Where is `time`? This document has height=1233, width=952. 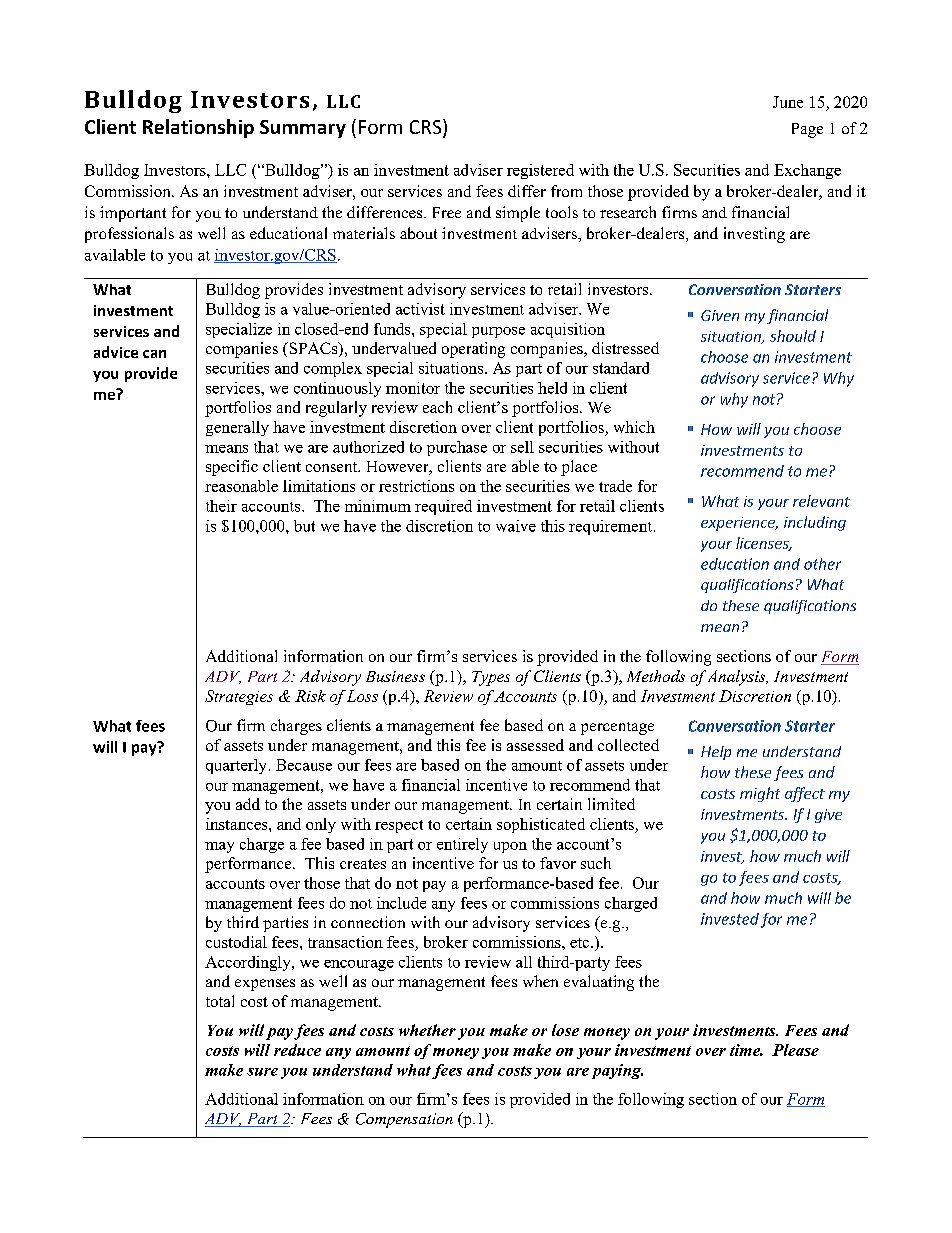
time is located at coordinates (746, 1050).
